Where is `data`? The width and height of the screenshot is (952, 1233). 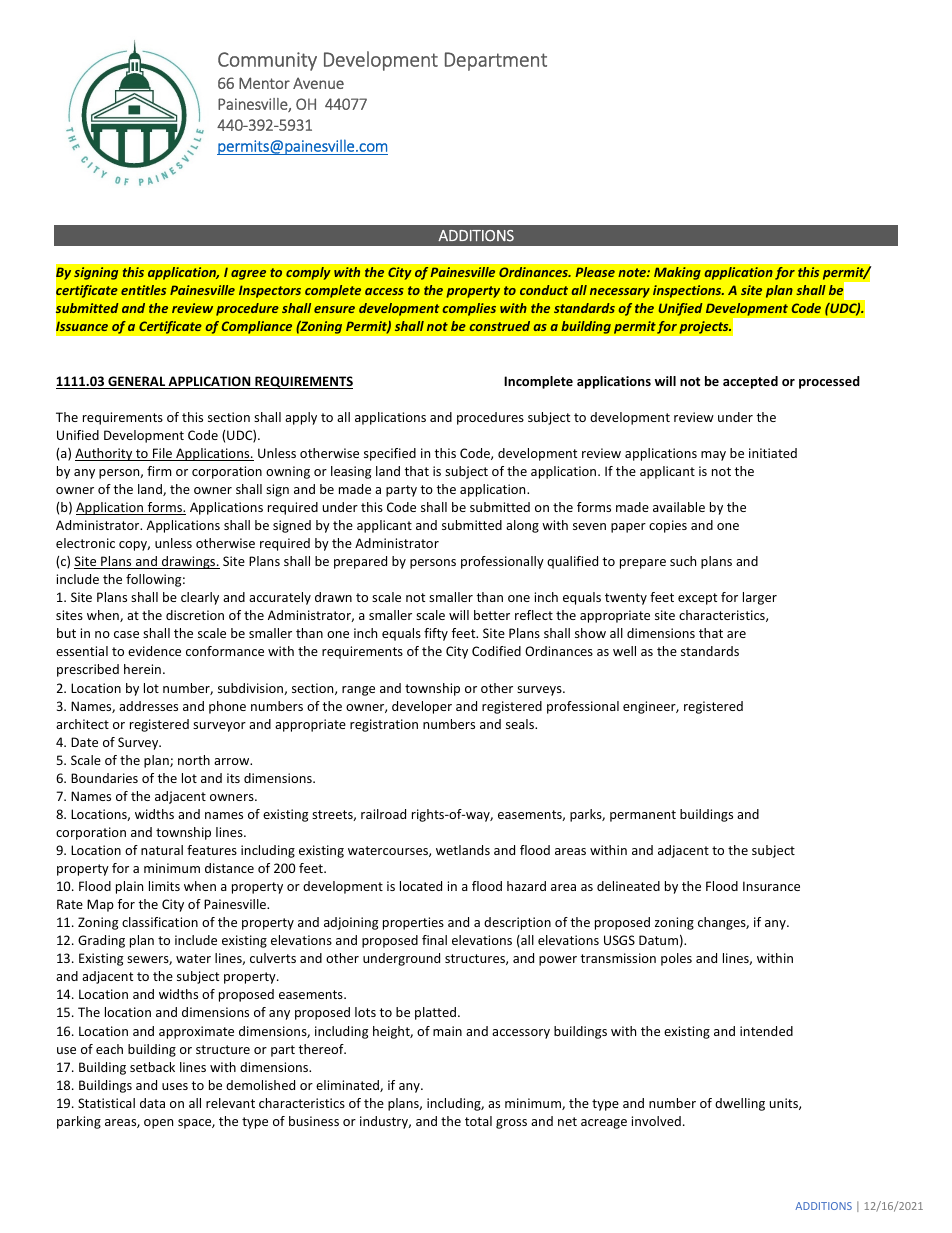
data is located at coordinates (152, 1103).
